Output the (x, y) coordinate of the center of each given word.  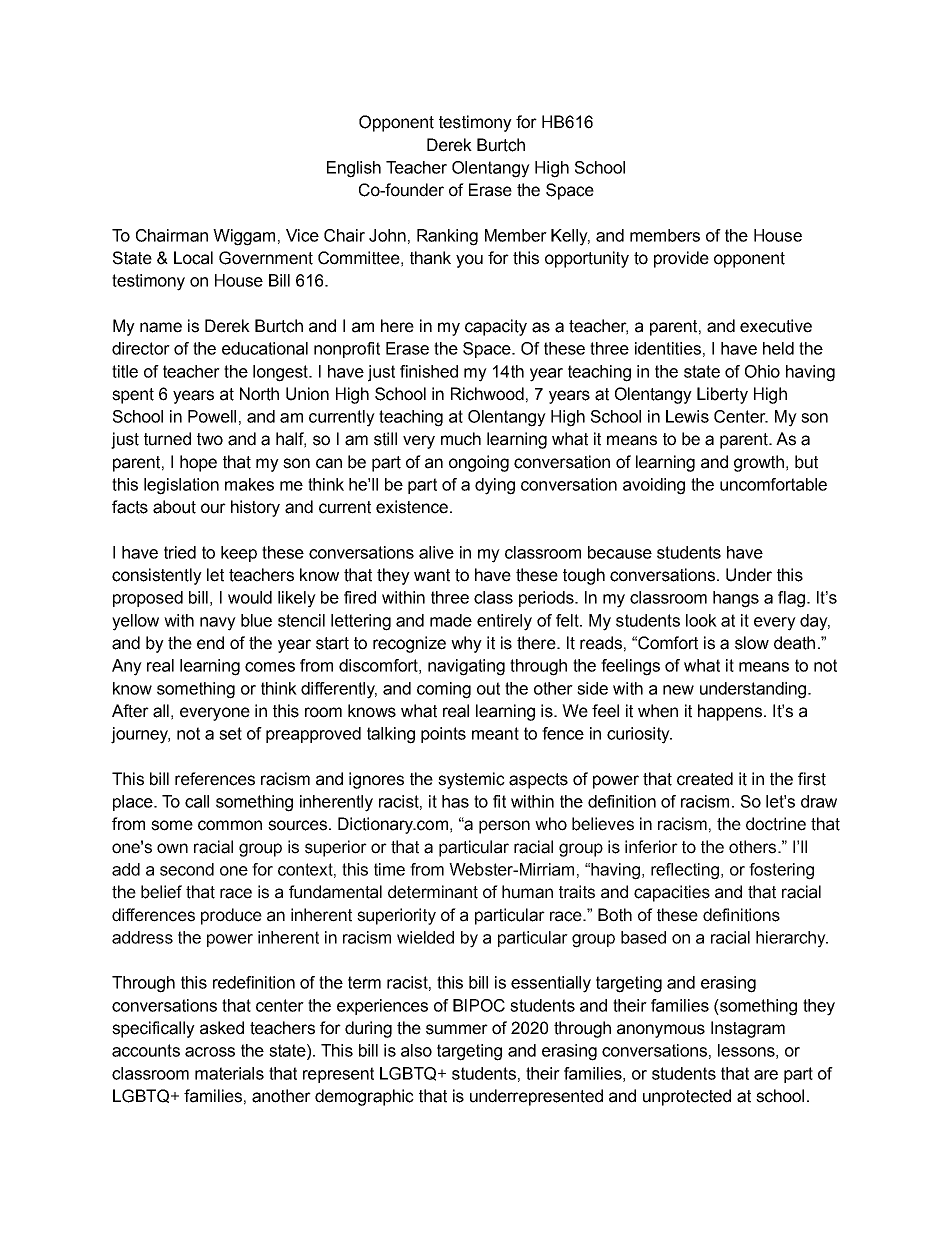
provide (681, 259)
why (466, 644)
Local (193, 258)
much (461, 439)
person (504, 827)
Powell (212, 416)
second (187, 869)
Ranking (447, 237)
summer (457, 1029)
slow (752, 643)
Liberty (722, 395)
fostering (781, 871)
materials (229, 1073)
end (210, 643)
